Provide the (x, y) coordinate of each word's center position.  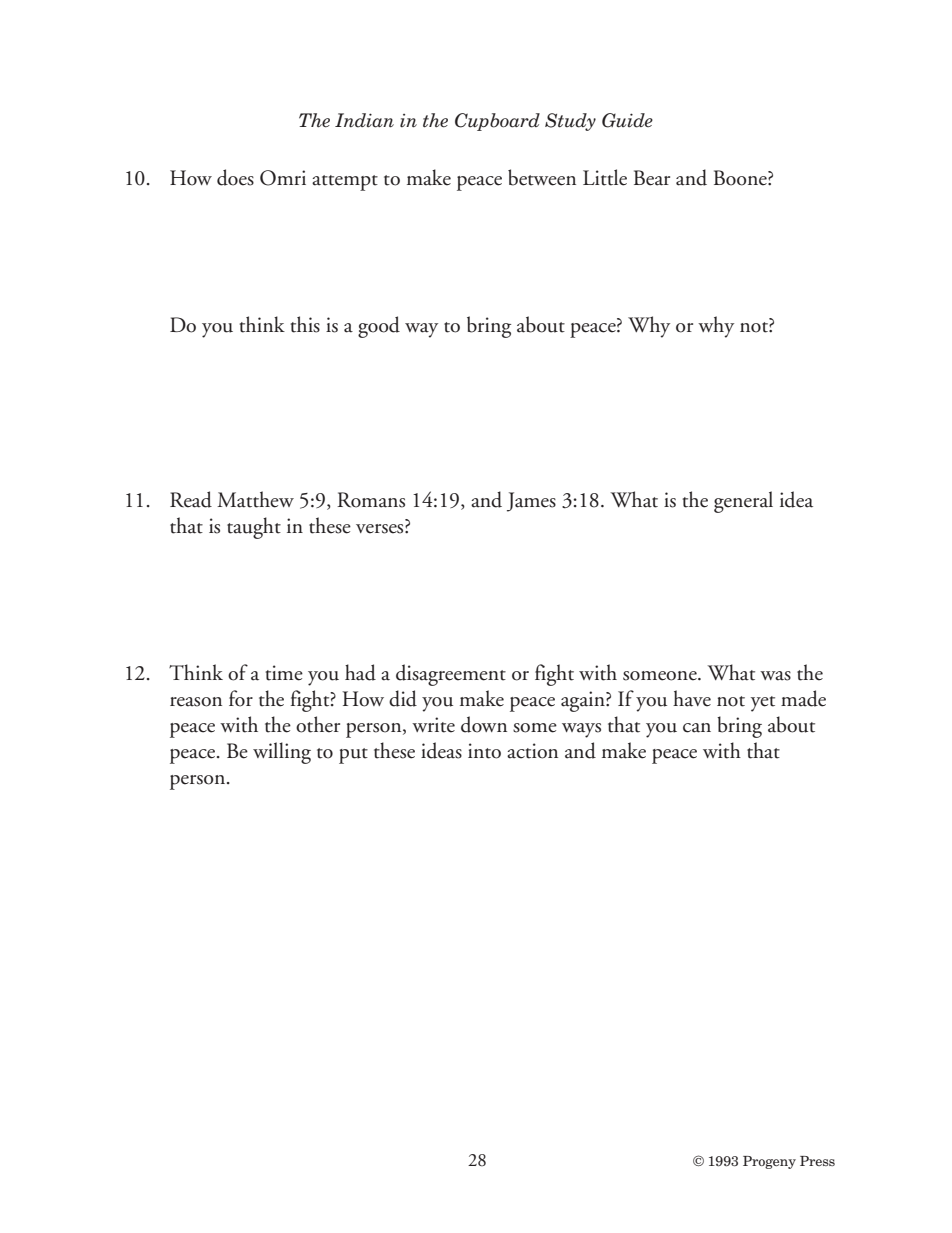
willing (282, 753)
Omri (283, 178)
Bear (652, 178)
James (531, 502)
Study (570, 122)
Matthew (255, 499)
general (743, 502)
